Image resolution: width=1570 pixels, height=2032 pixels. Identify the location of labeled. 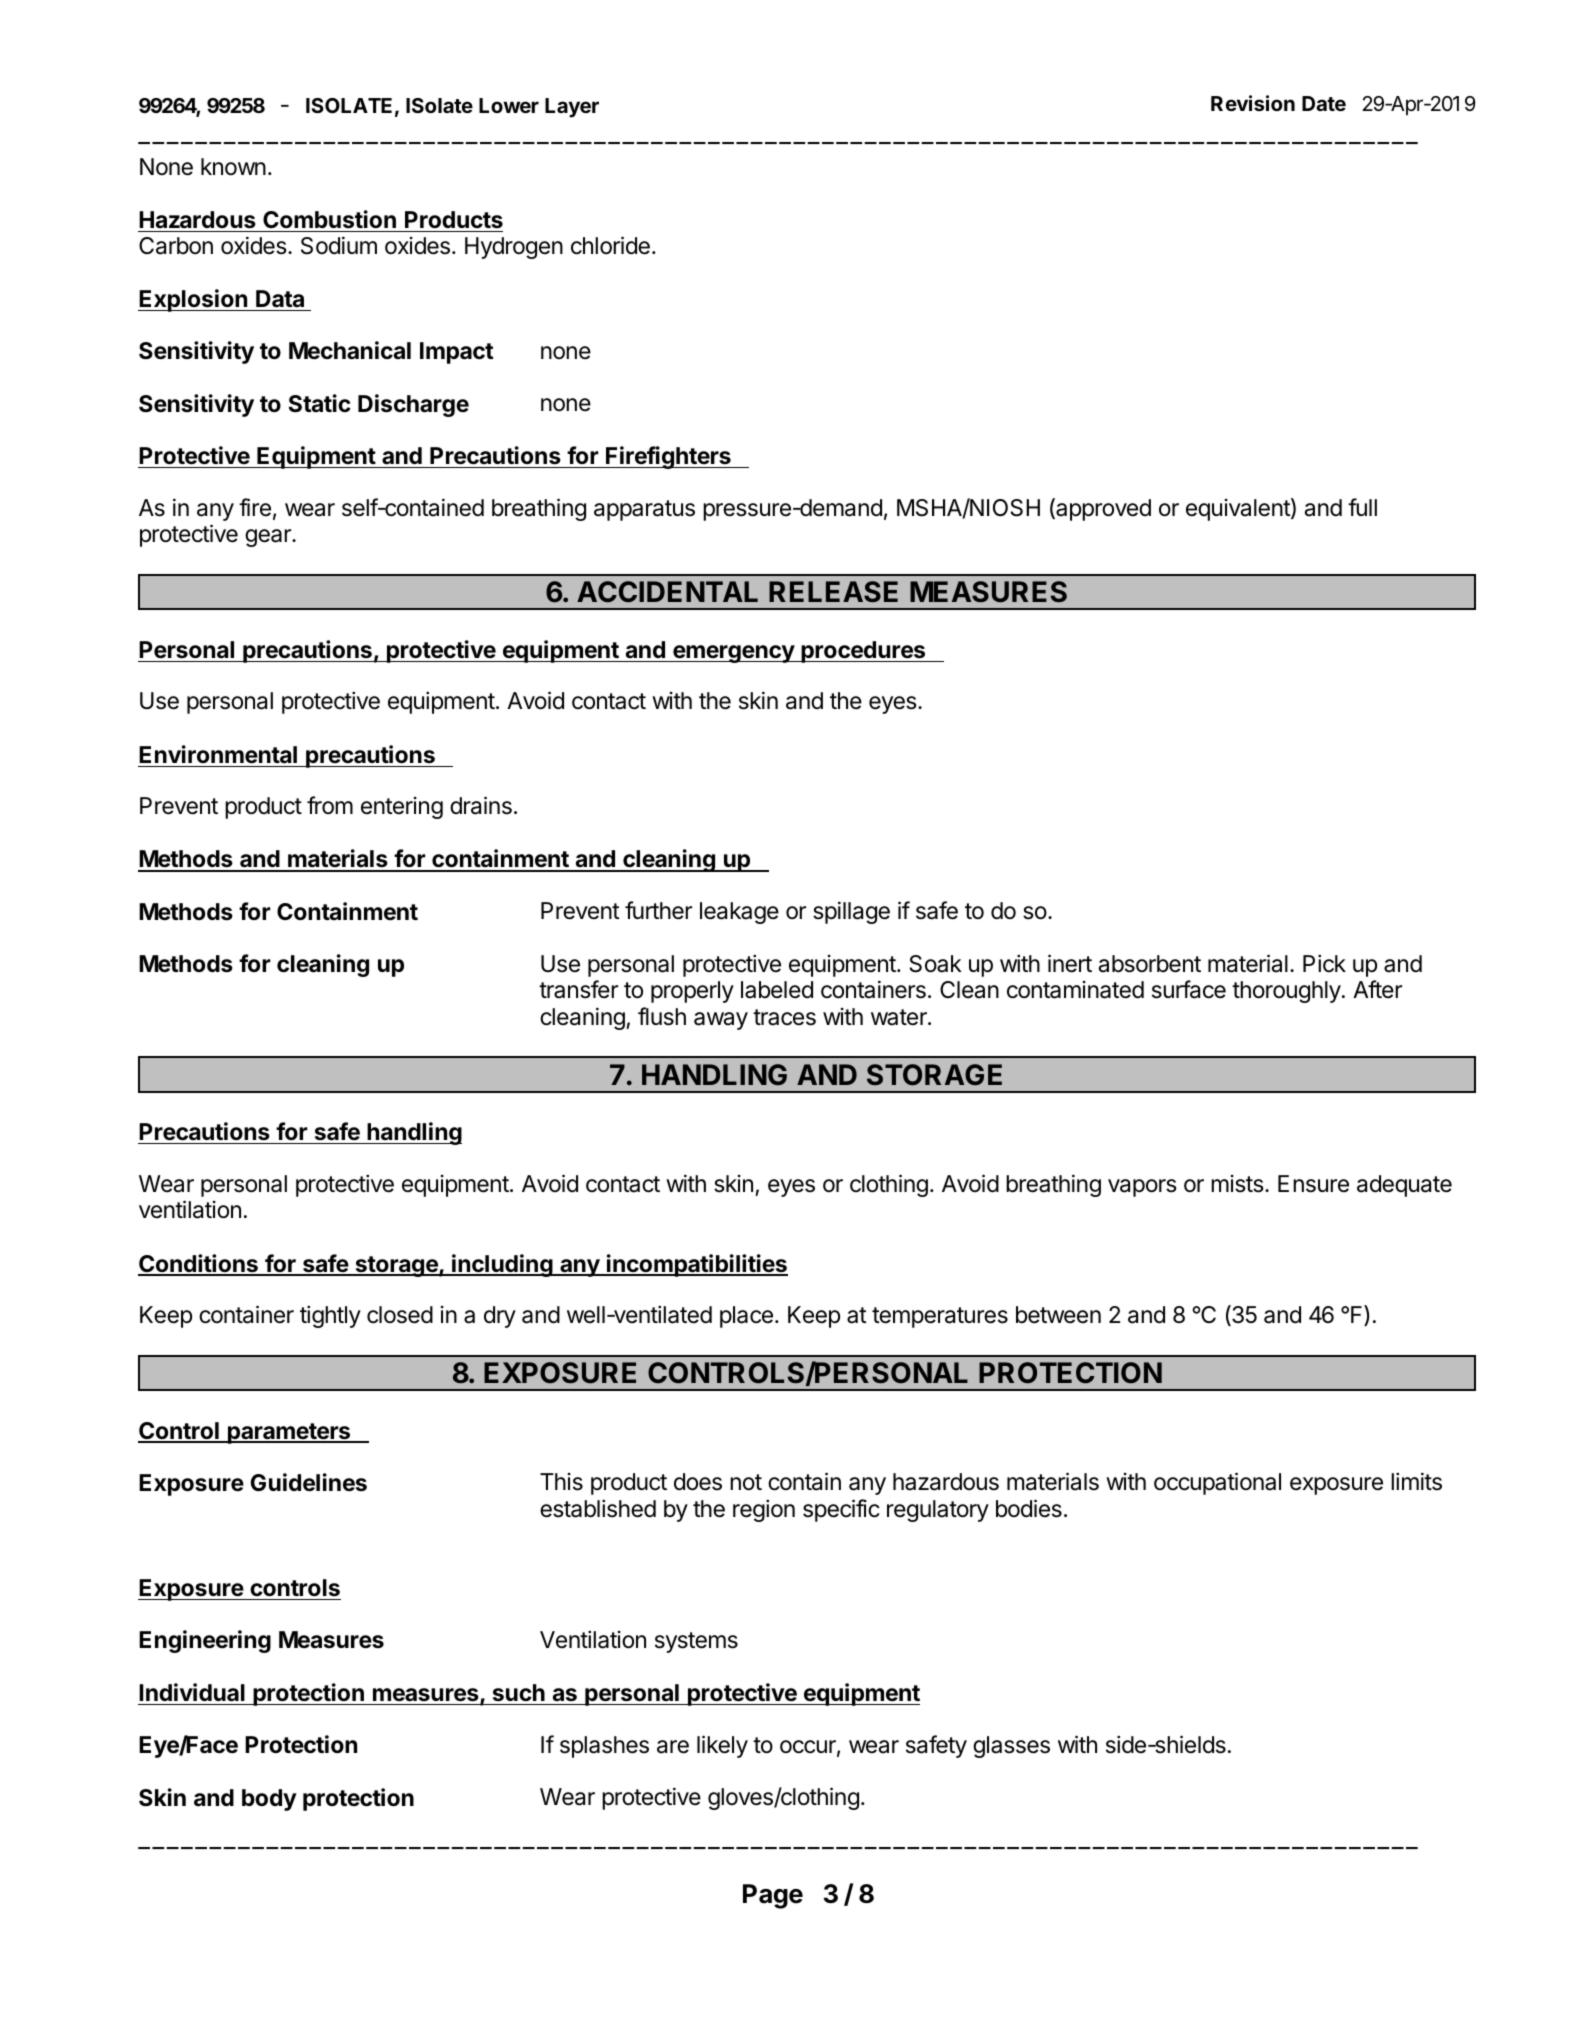
(777, 990).
